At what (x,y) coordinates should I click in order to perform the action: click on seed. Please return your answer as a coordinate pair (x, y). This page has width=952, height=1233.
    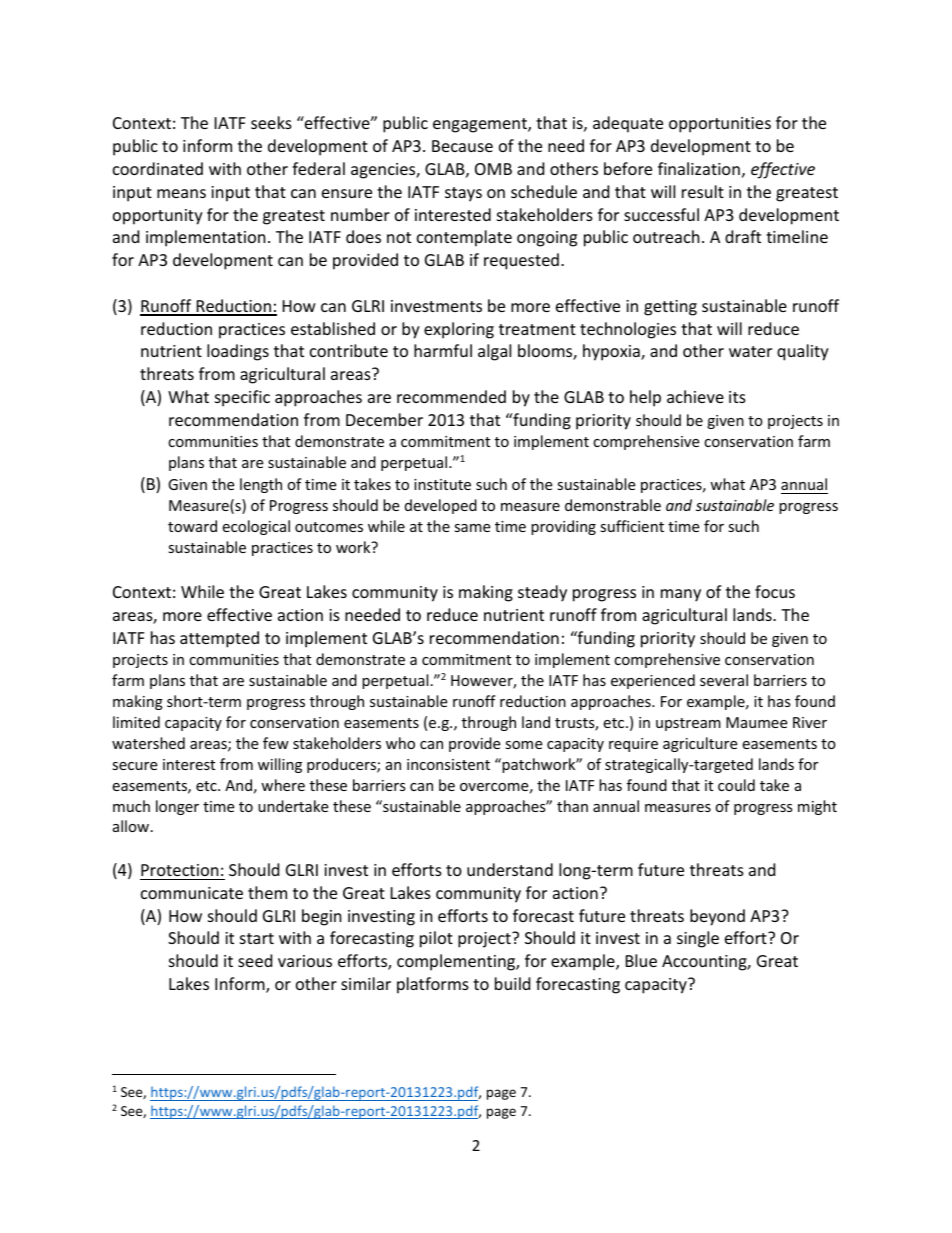
    Looking at the image, I should click on (255, 960).
